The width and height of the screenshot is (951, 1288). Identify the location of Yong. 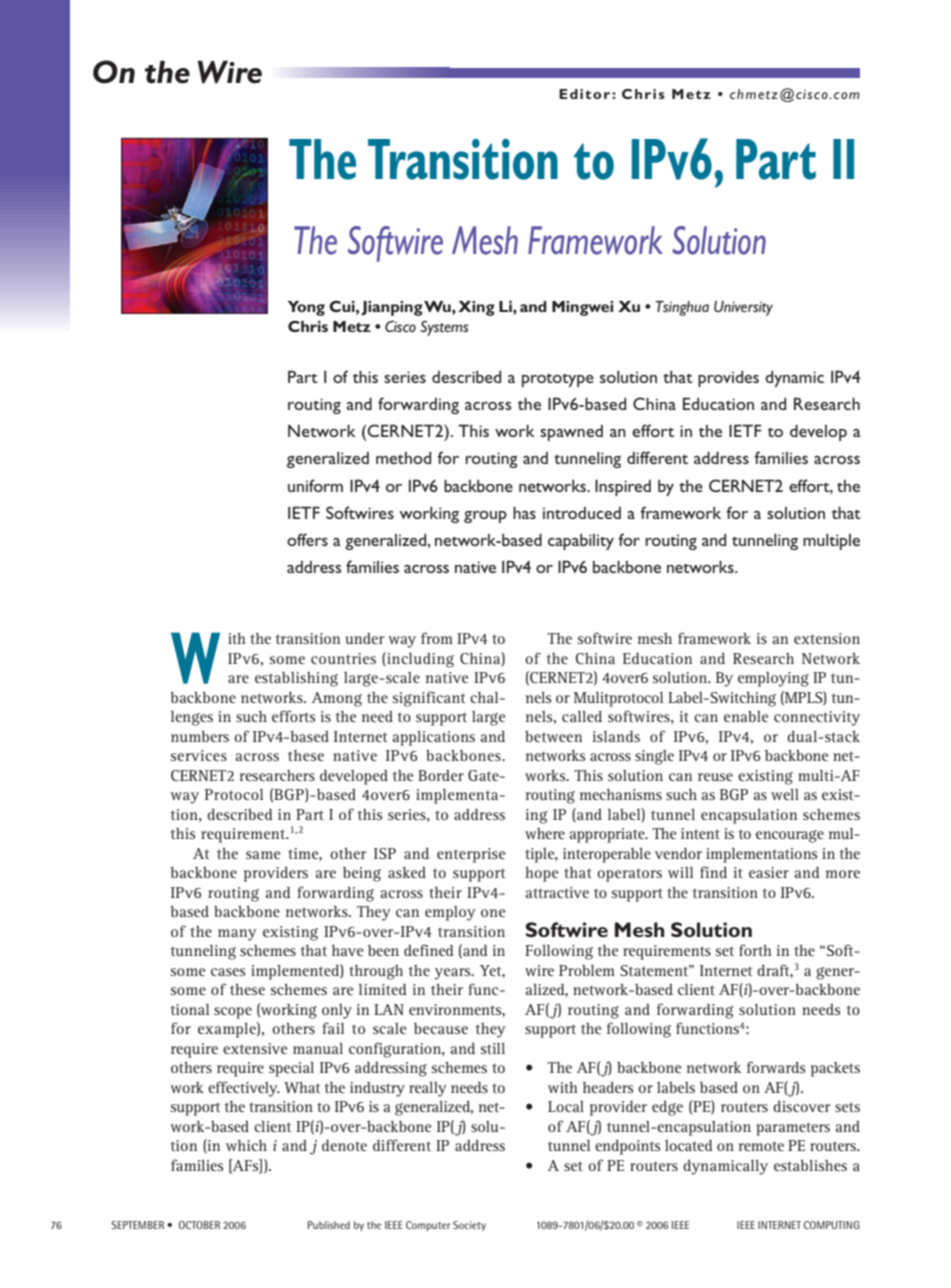
(306, 308).
